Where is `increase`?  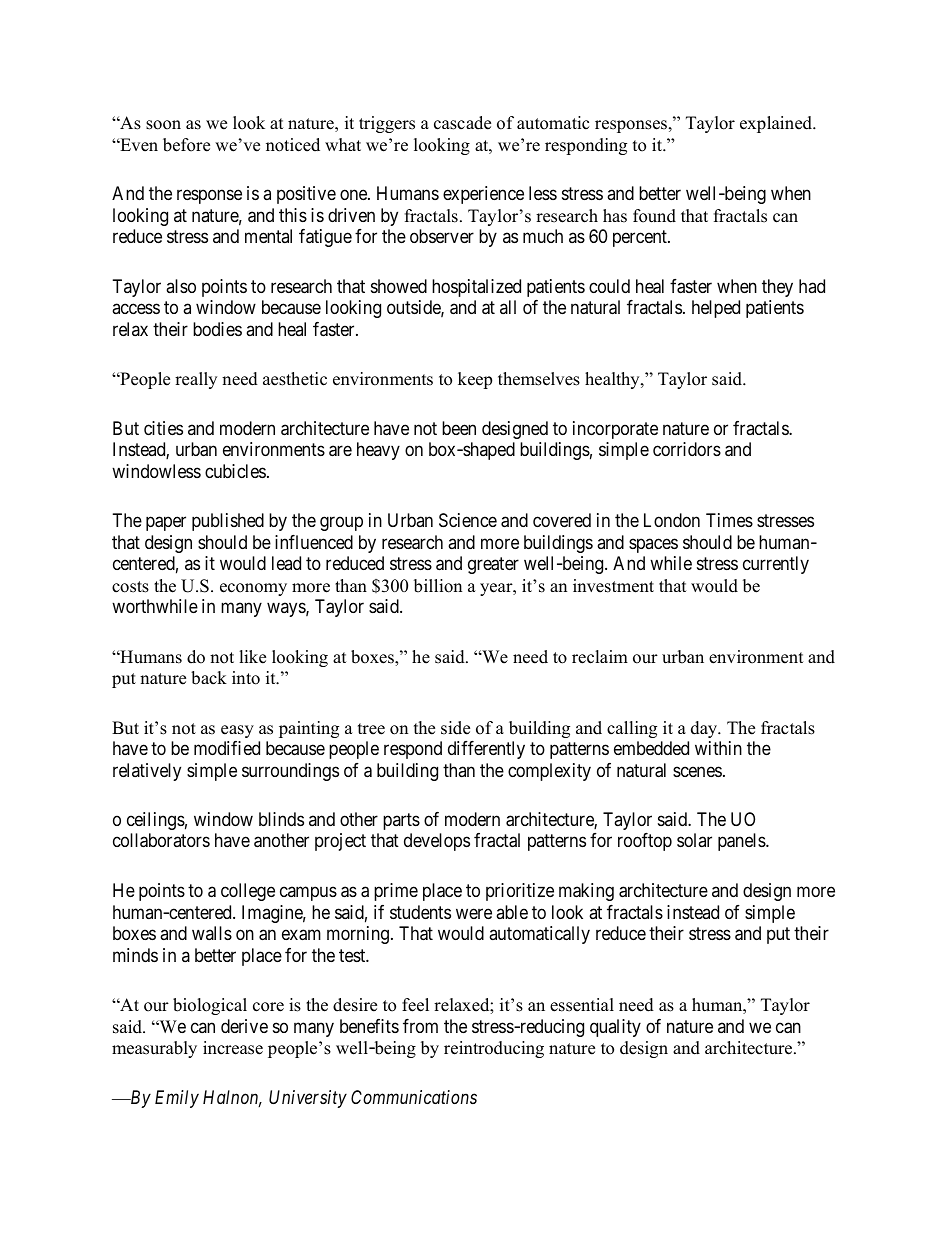
increase is located at coordinates (233, 1048).
